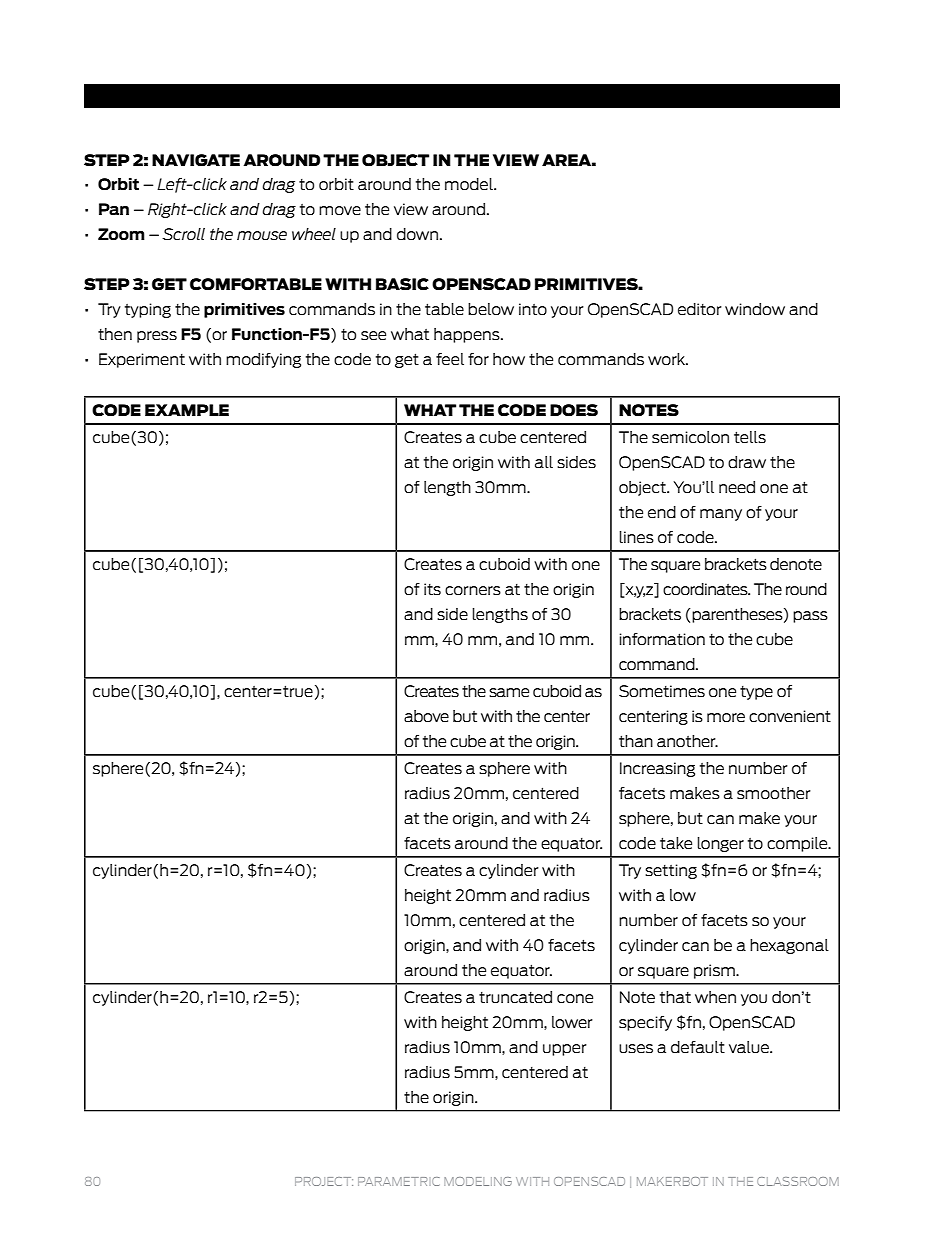 Image resolution: width=952 pixels, height=1233 pixels. What do you see at coordinates (432, 589) in the page?
I see `its` at bounding box center [432, 589].
